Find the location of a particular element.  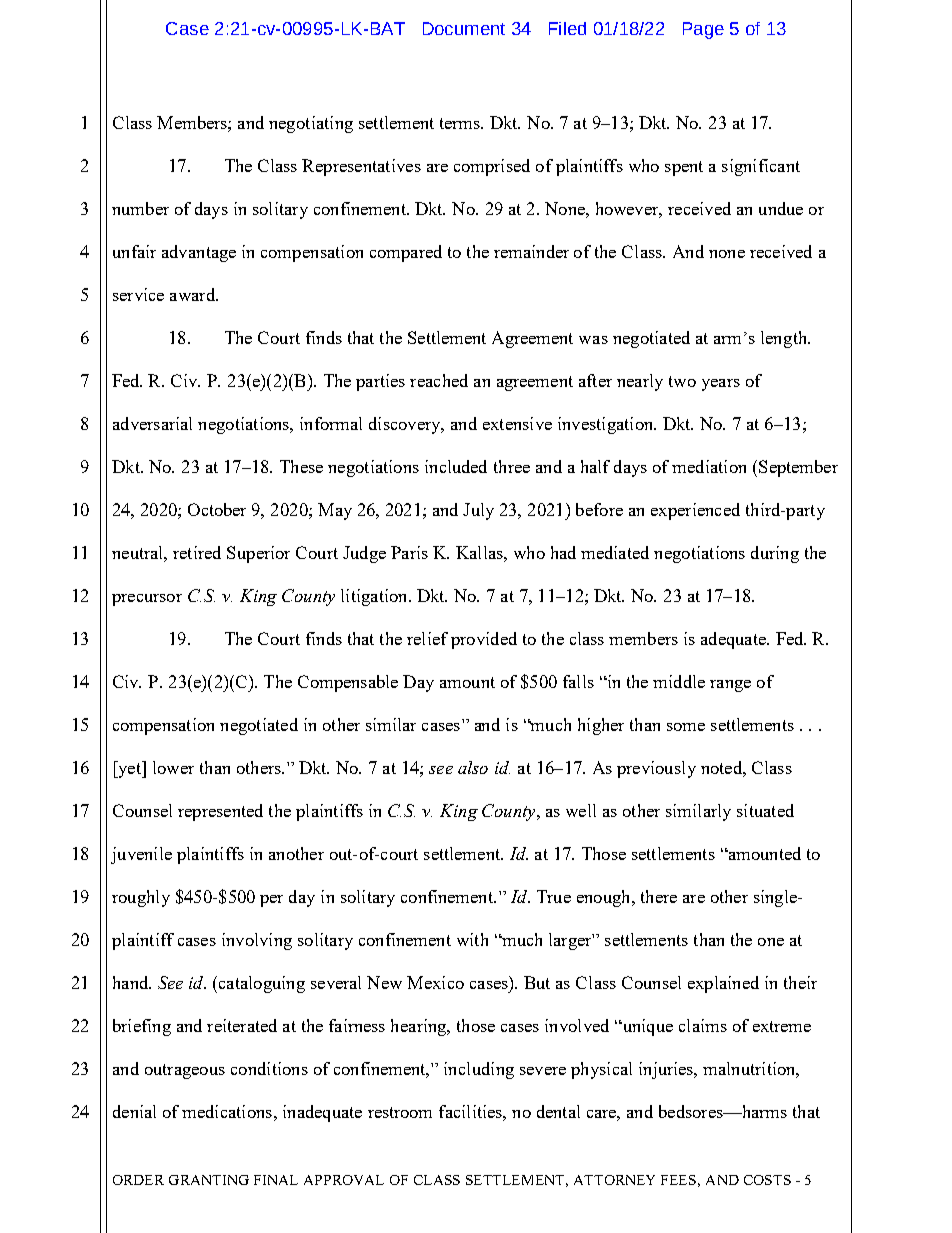

Page is located at coordinates (703, 30).
